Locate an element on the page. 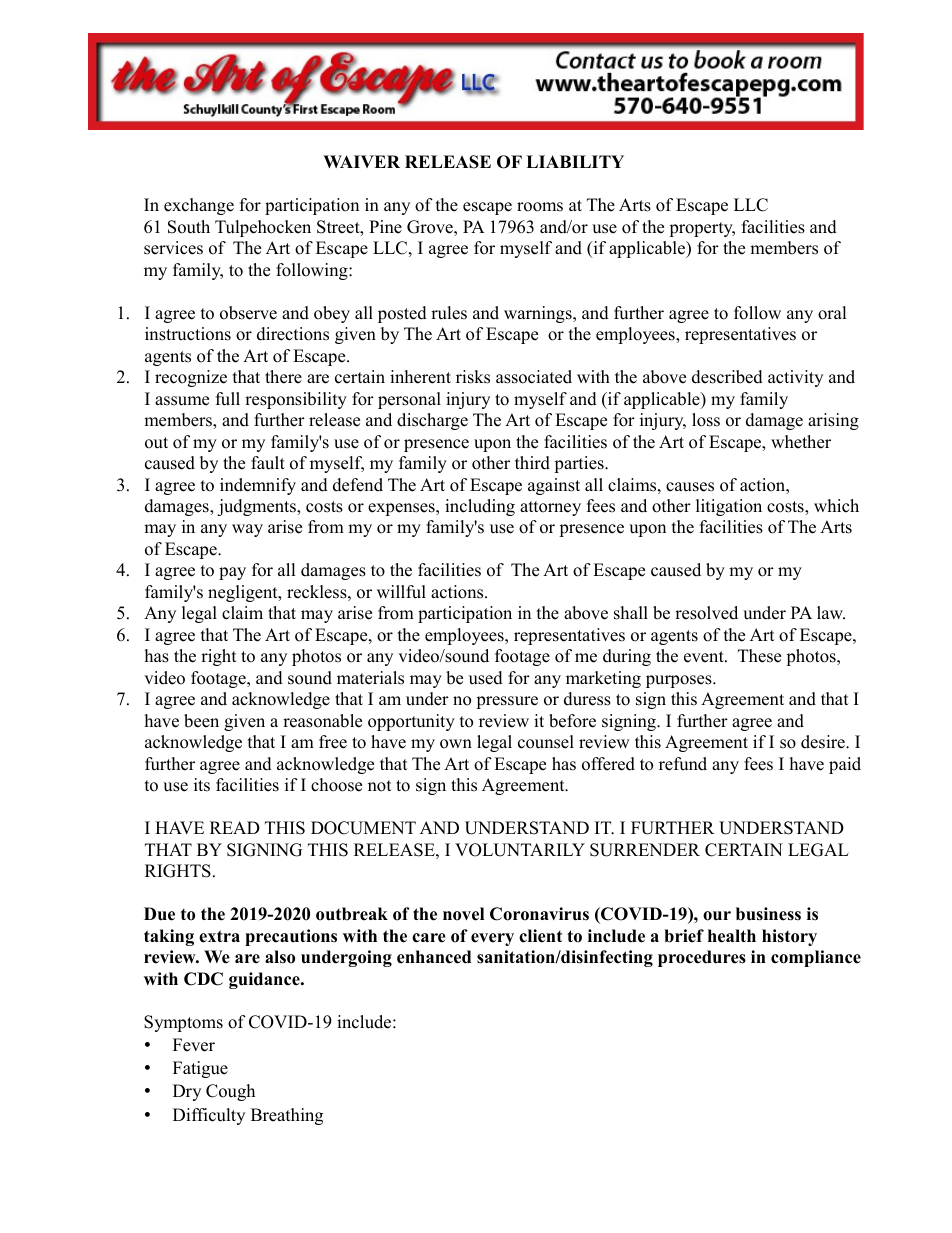 This image has height=1233, width=952. pay is located at coordinates (232, 573).
